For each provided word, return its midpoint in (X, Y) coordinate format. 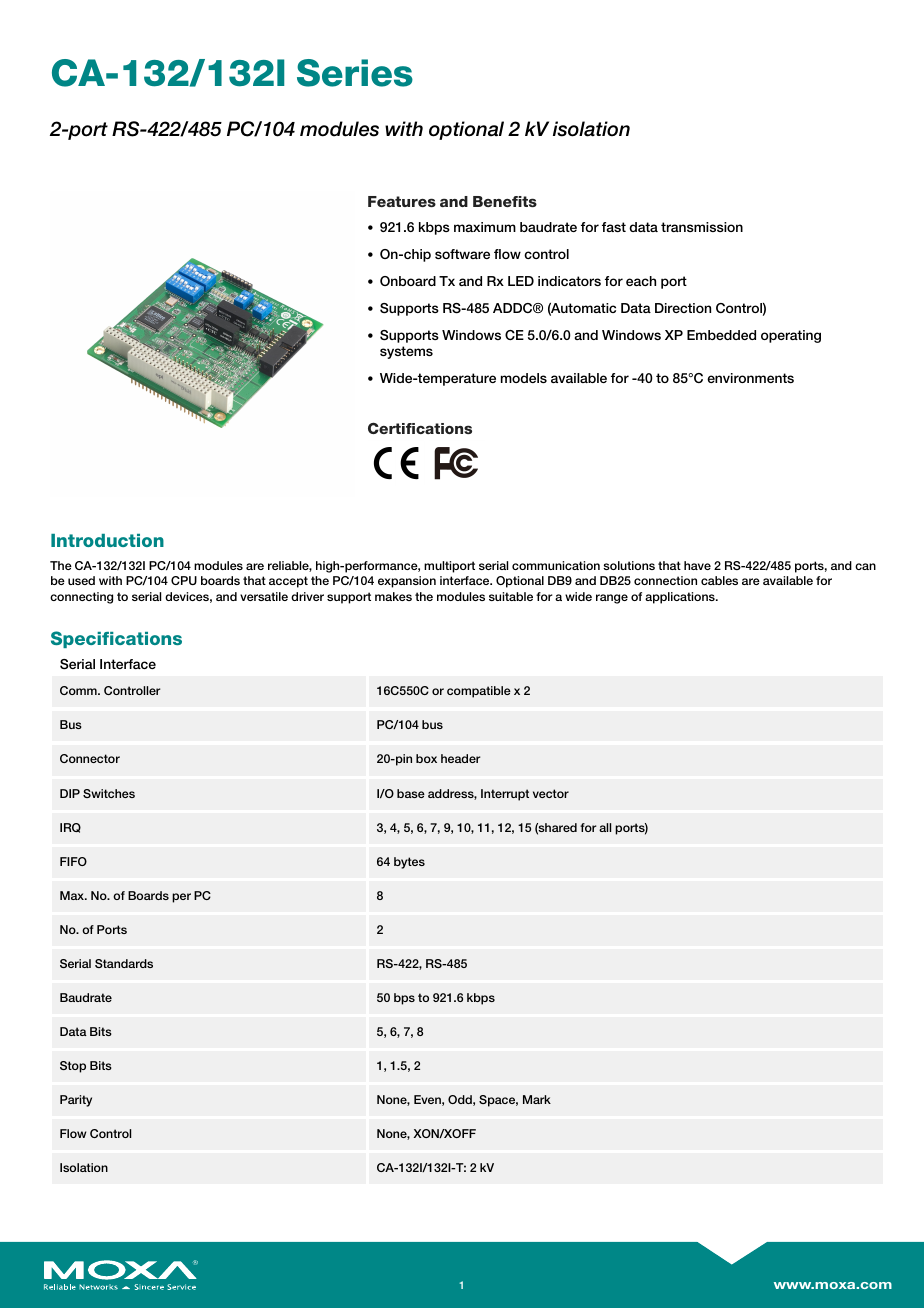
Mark (537, 1099)
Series (355, 73)
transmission (702, 227)
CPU (184, 580)
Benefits (505, 201)
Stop (73, 1067)
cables (719, 580)
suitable (511, 596)
